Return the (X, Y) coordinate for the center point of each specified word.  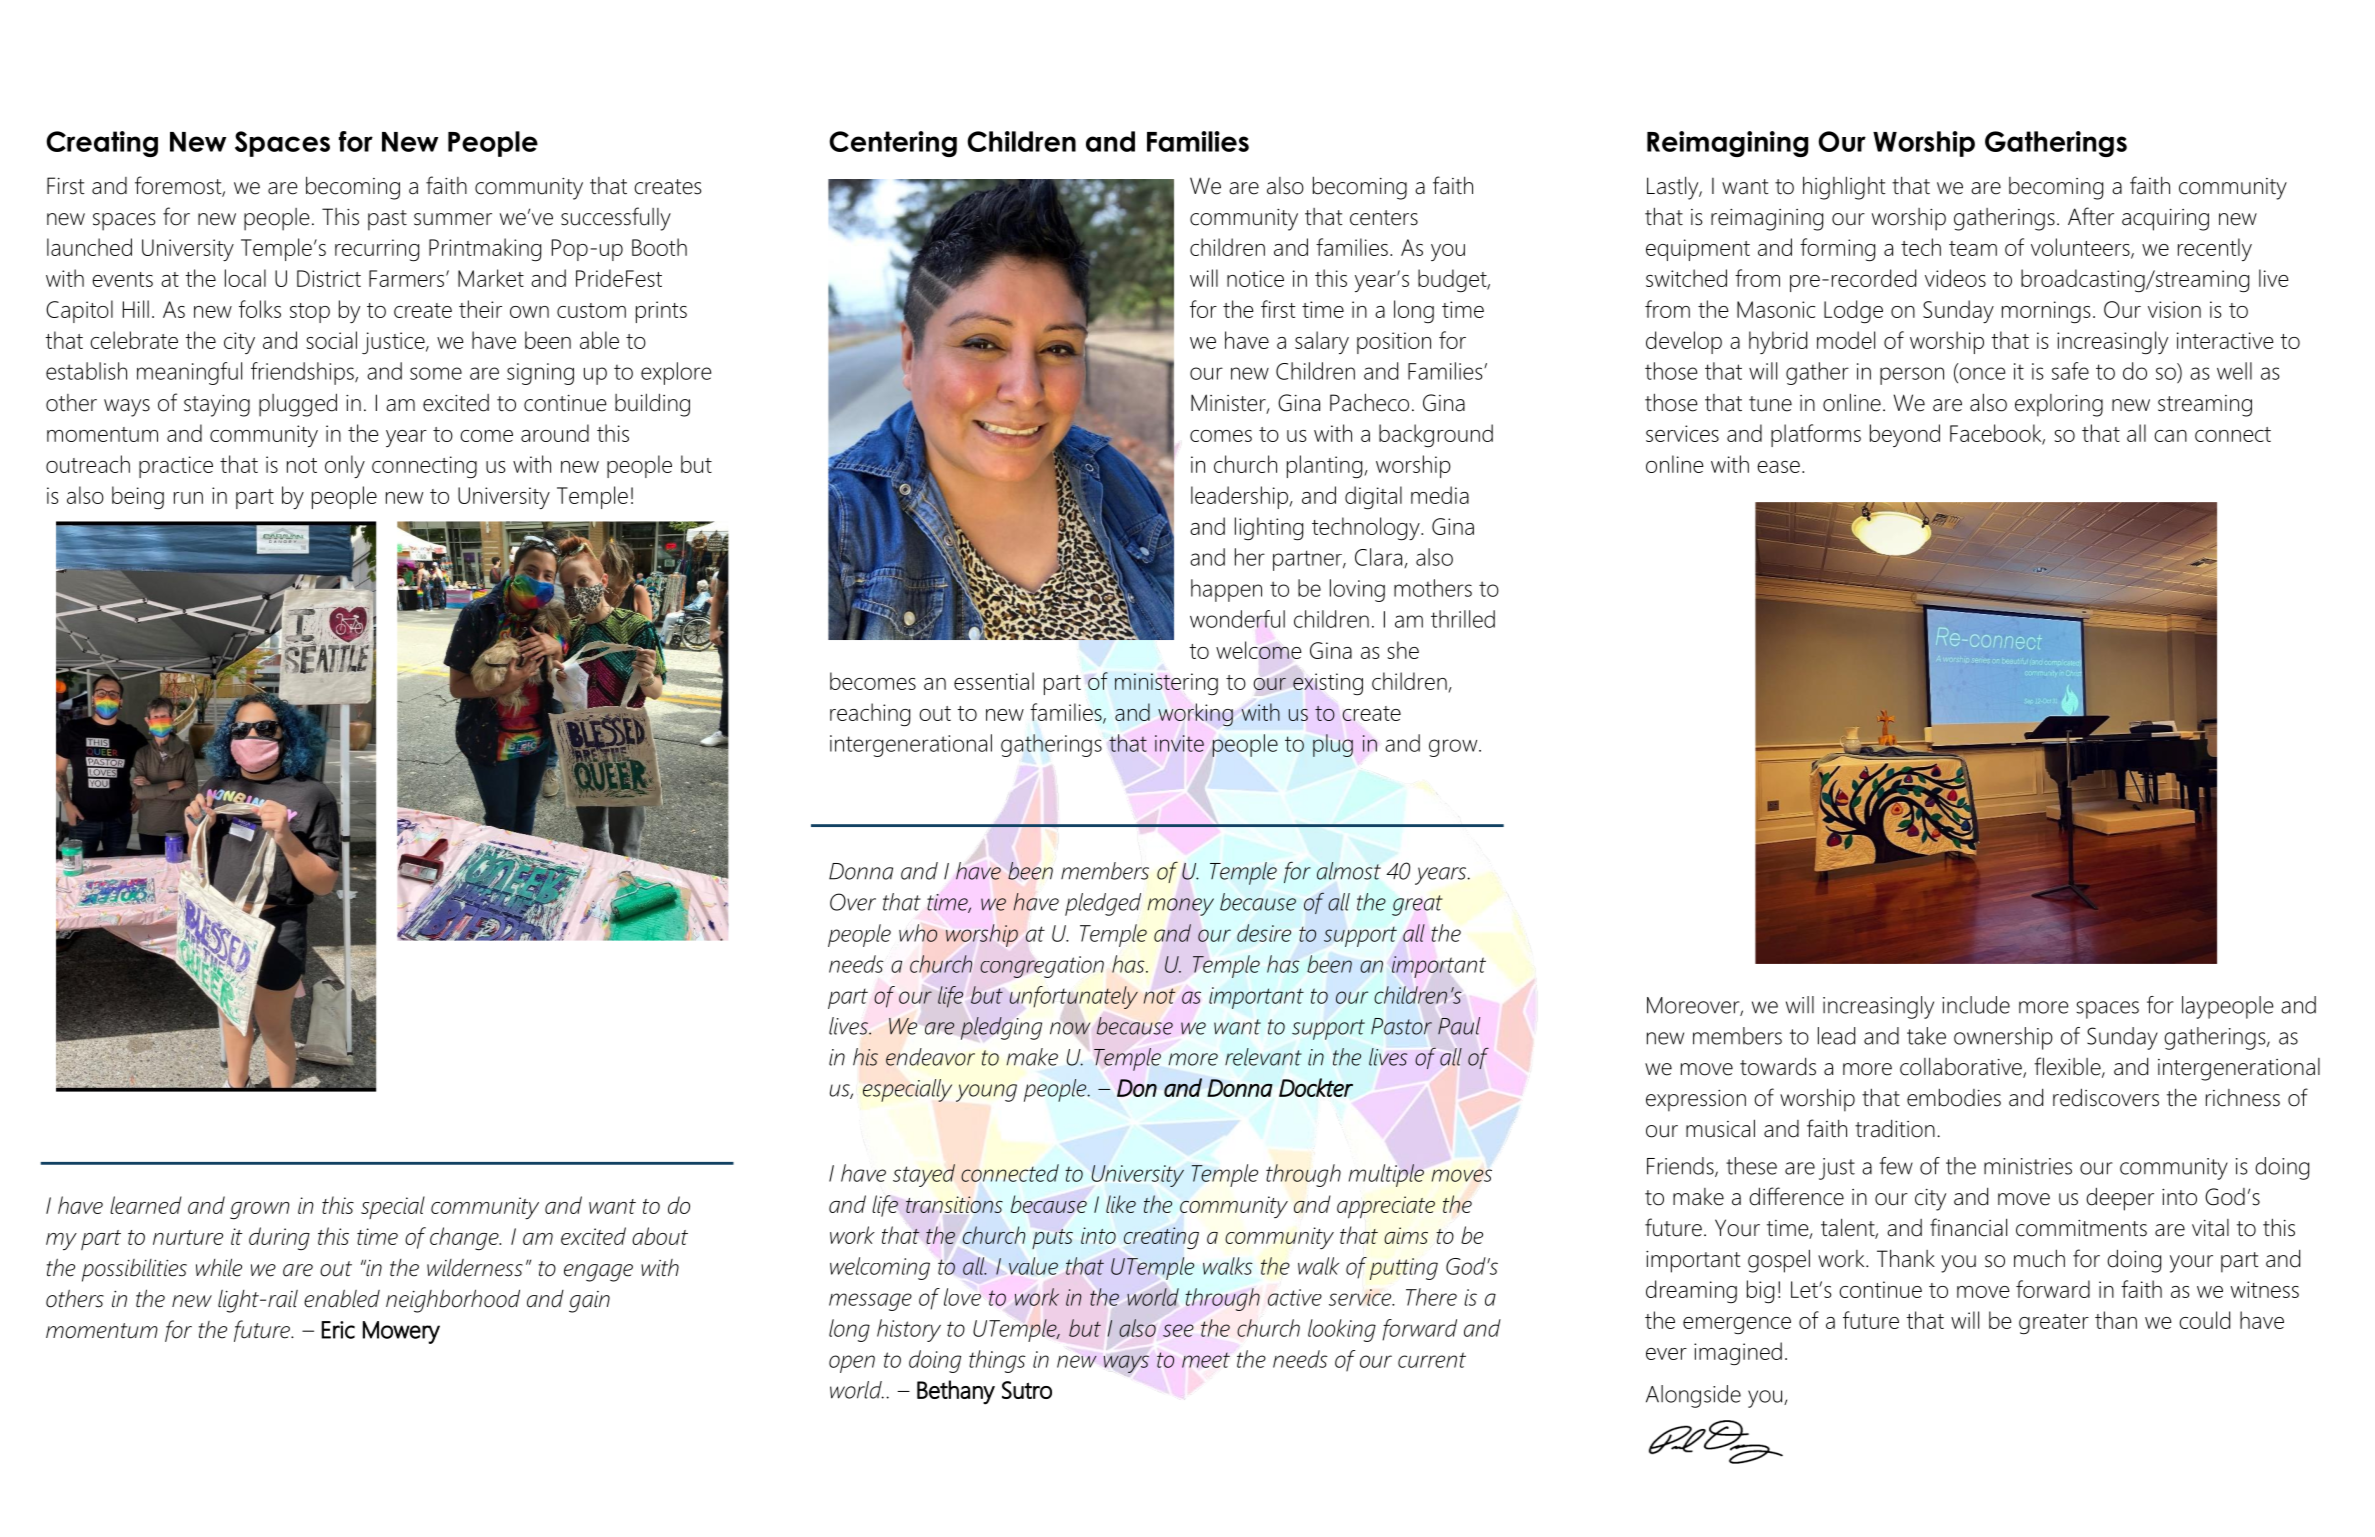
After (2091, 216)
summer (453, 219)
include (1976, 1005)
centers (1384, 218)
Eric (338, 1330)
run (188, 498)
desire (1264, 933)
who (918, 933)
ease (1778, 467)
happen (1226, 590)
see (1178, 1330)
